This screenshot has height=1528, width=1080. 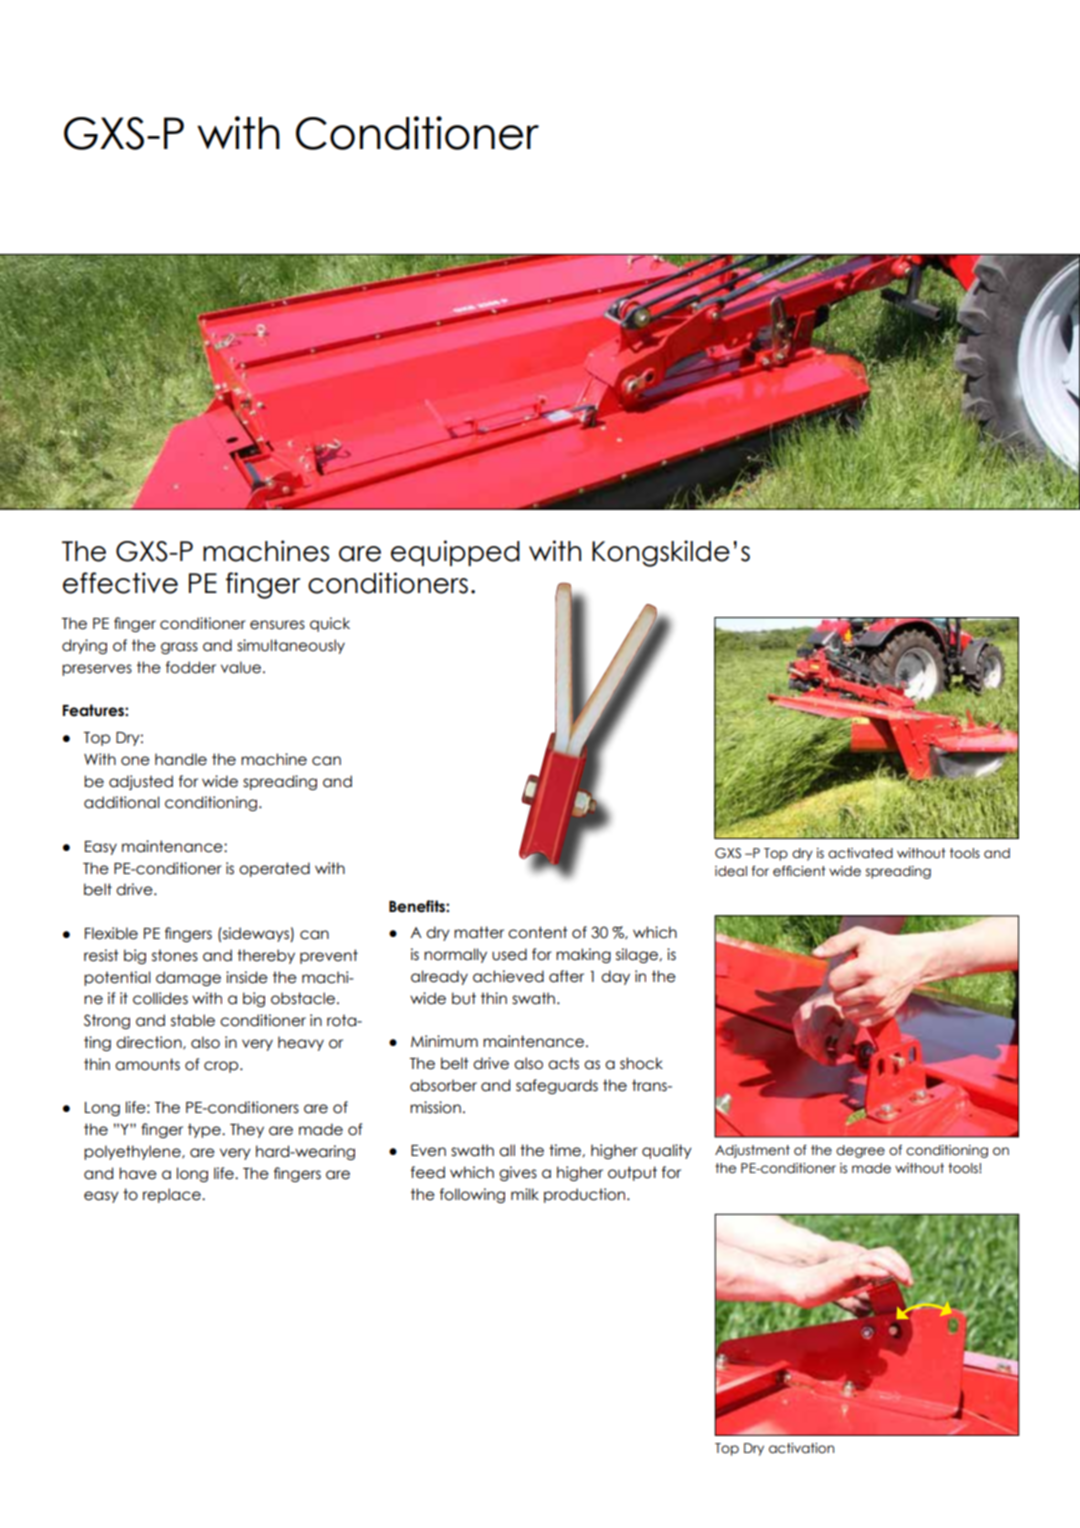 What do you see at coordinates (160, 998) in the screenshot?
I see `collides` at bounding box center [160, 998].
